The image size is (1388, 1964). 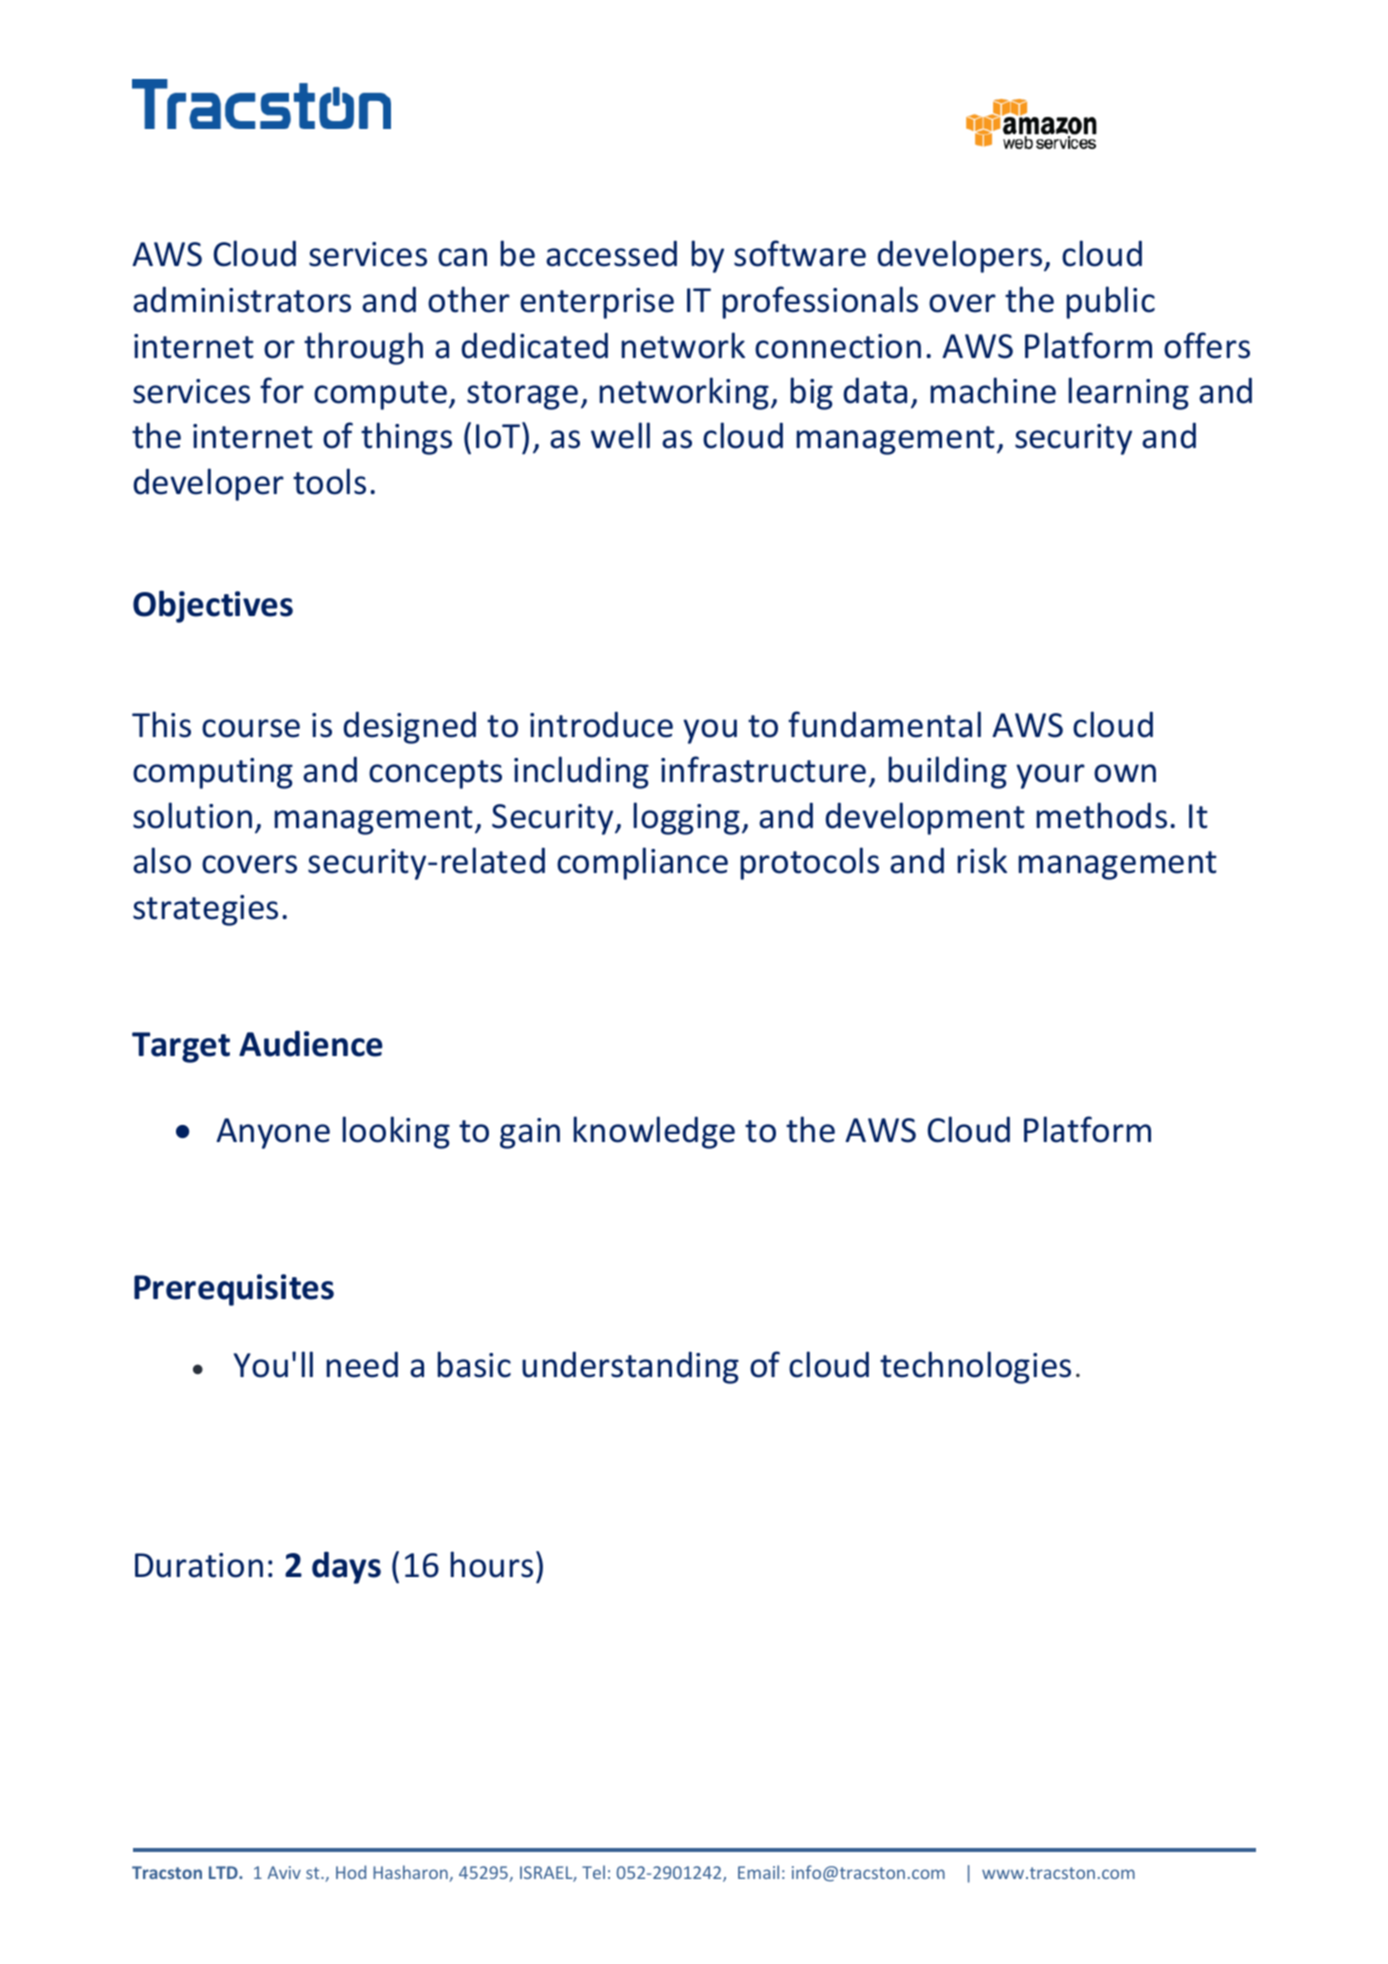 What do you see at coordinates (758, 1872) in the image?
I see `Email` at bounding box center [758, 1872].
